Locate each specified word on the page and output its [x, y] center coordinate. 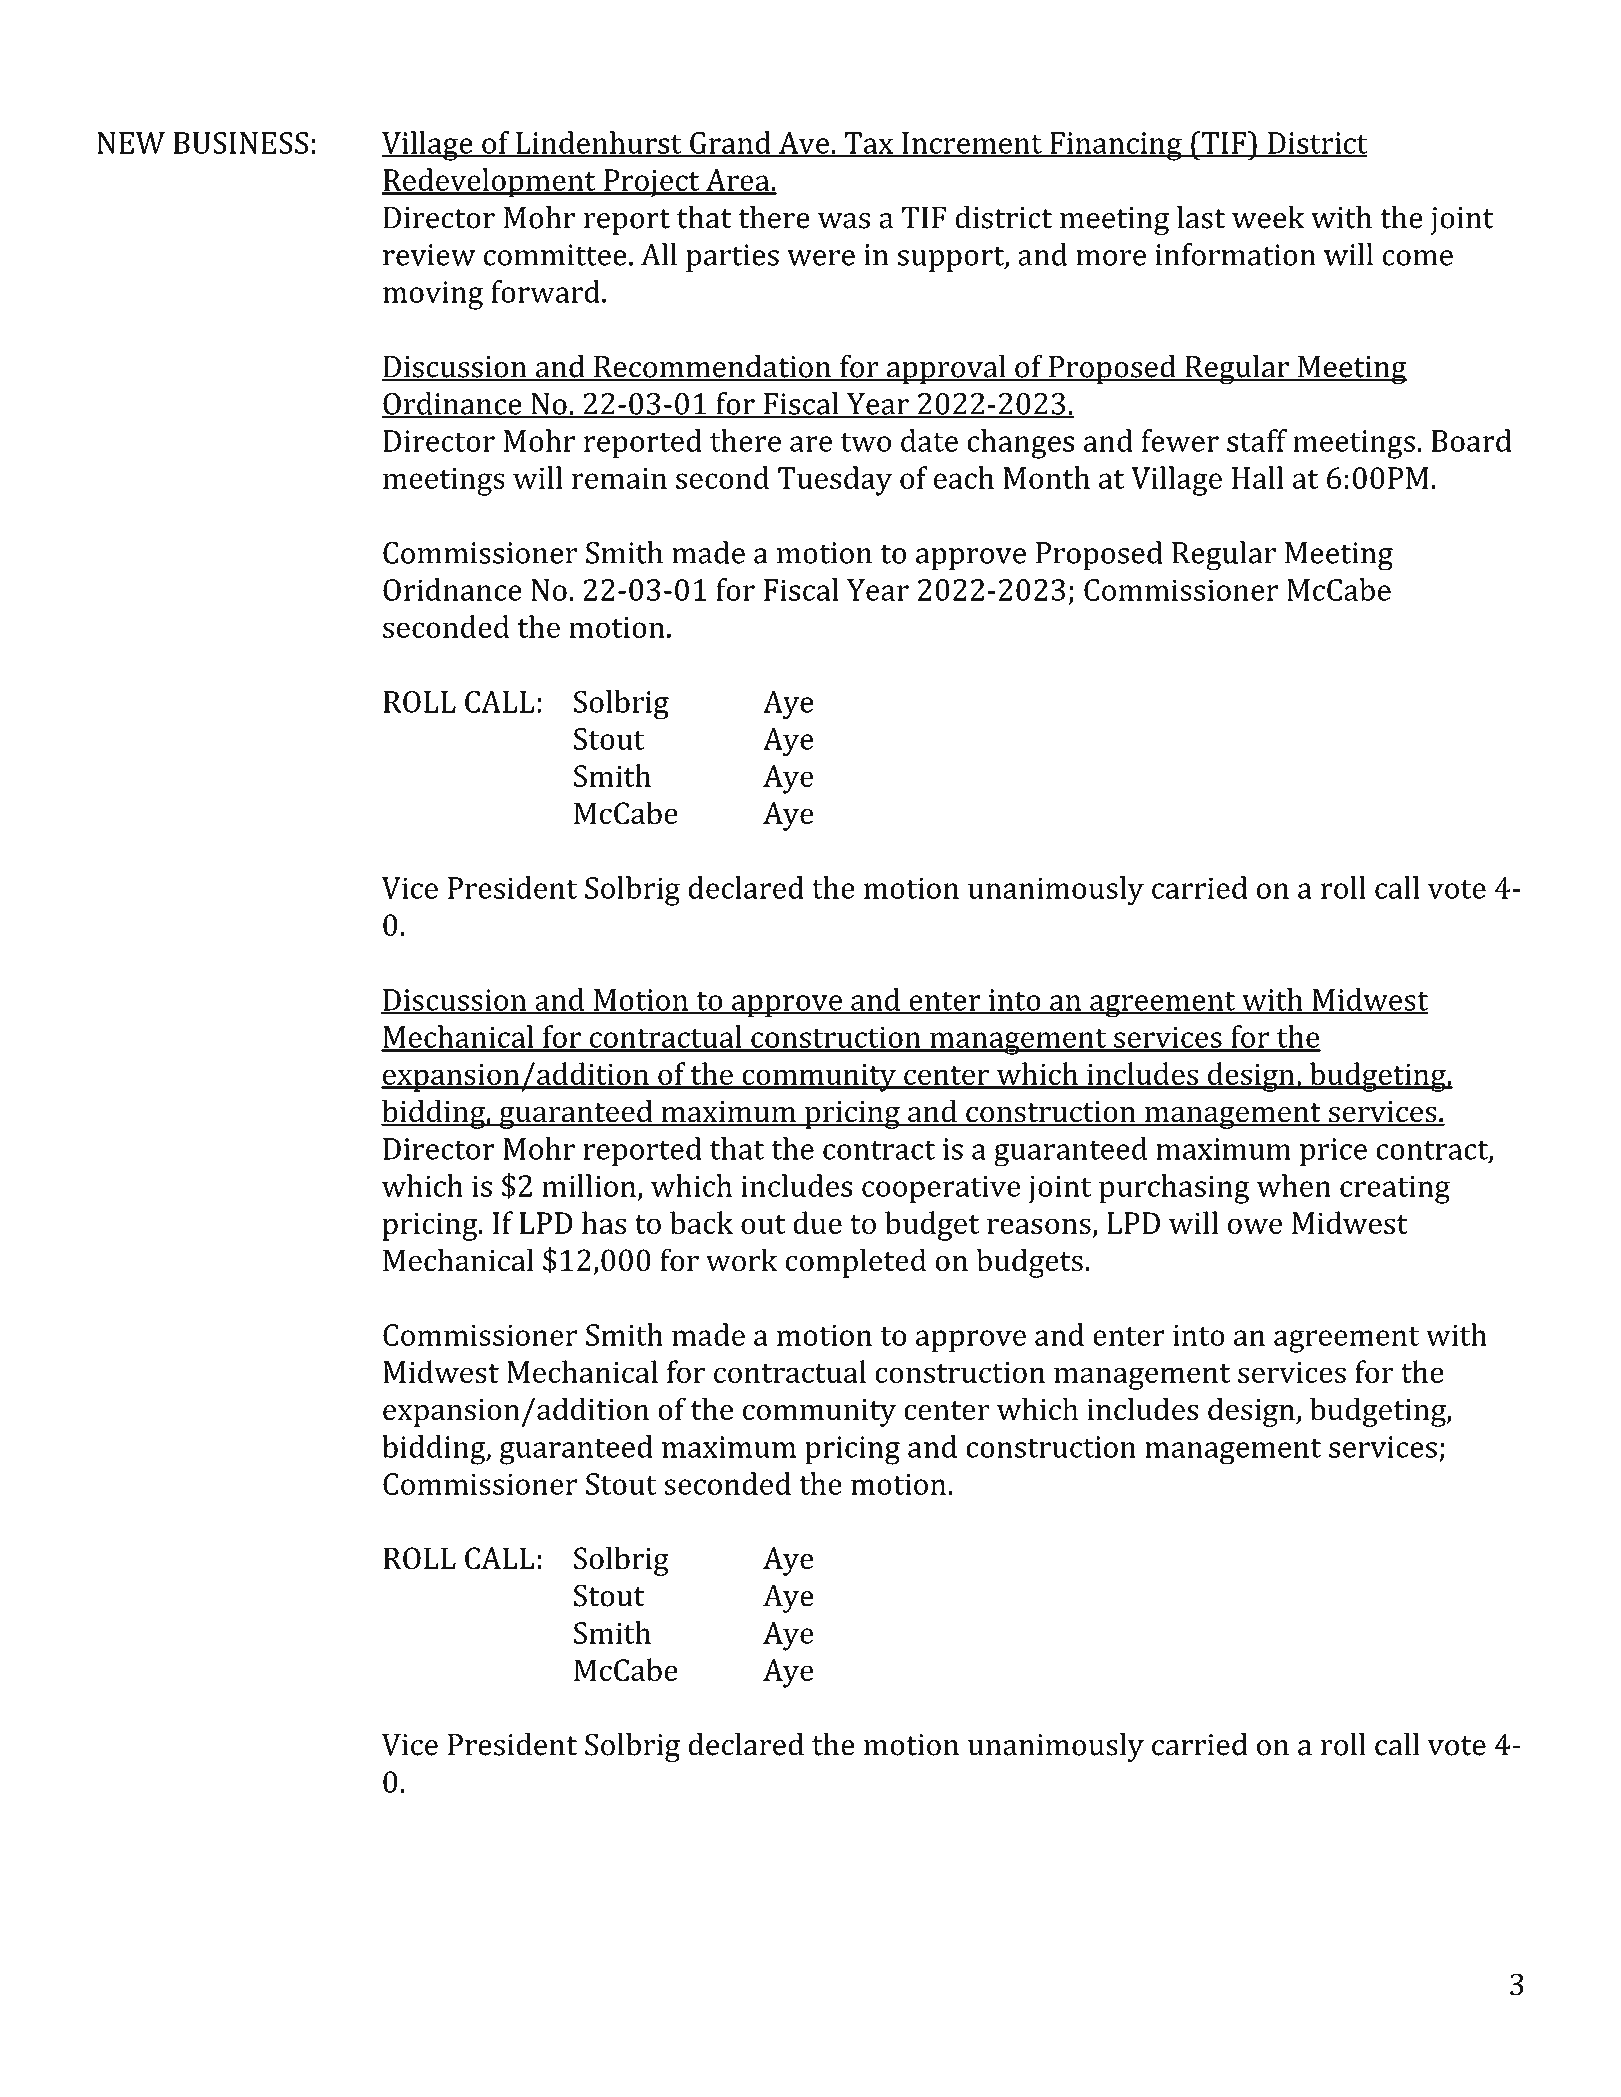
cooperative [941, 1189]
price [1333, 1152]
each [964, 477]
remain [619, 478]
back [701, 1222]
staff [1257, 440]
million [590, 1186]
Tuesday [835, 481]
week [1268, 217]
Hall [1258, 477]
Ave [803, 144]
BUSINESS [241, 143]
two [866, 442]
